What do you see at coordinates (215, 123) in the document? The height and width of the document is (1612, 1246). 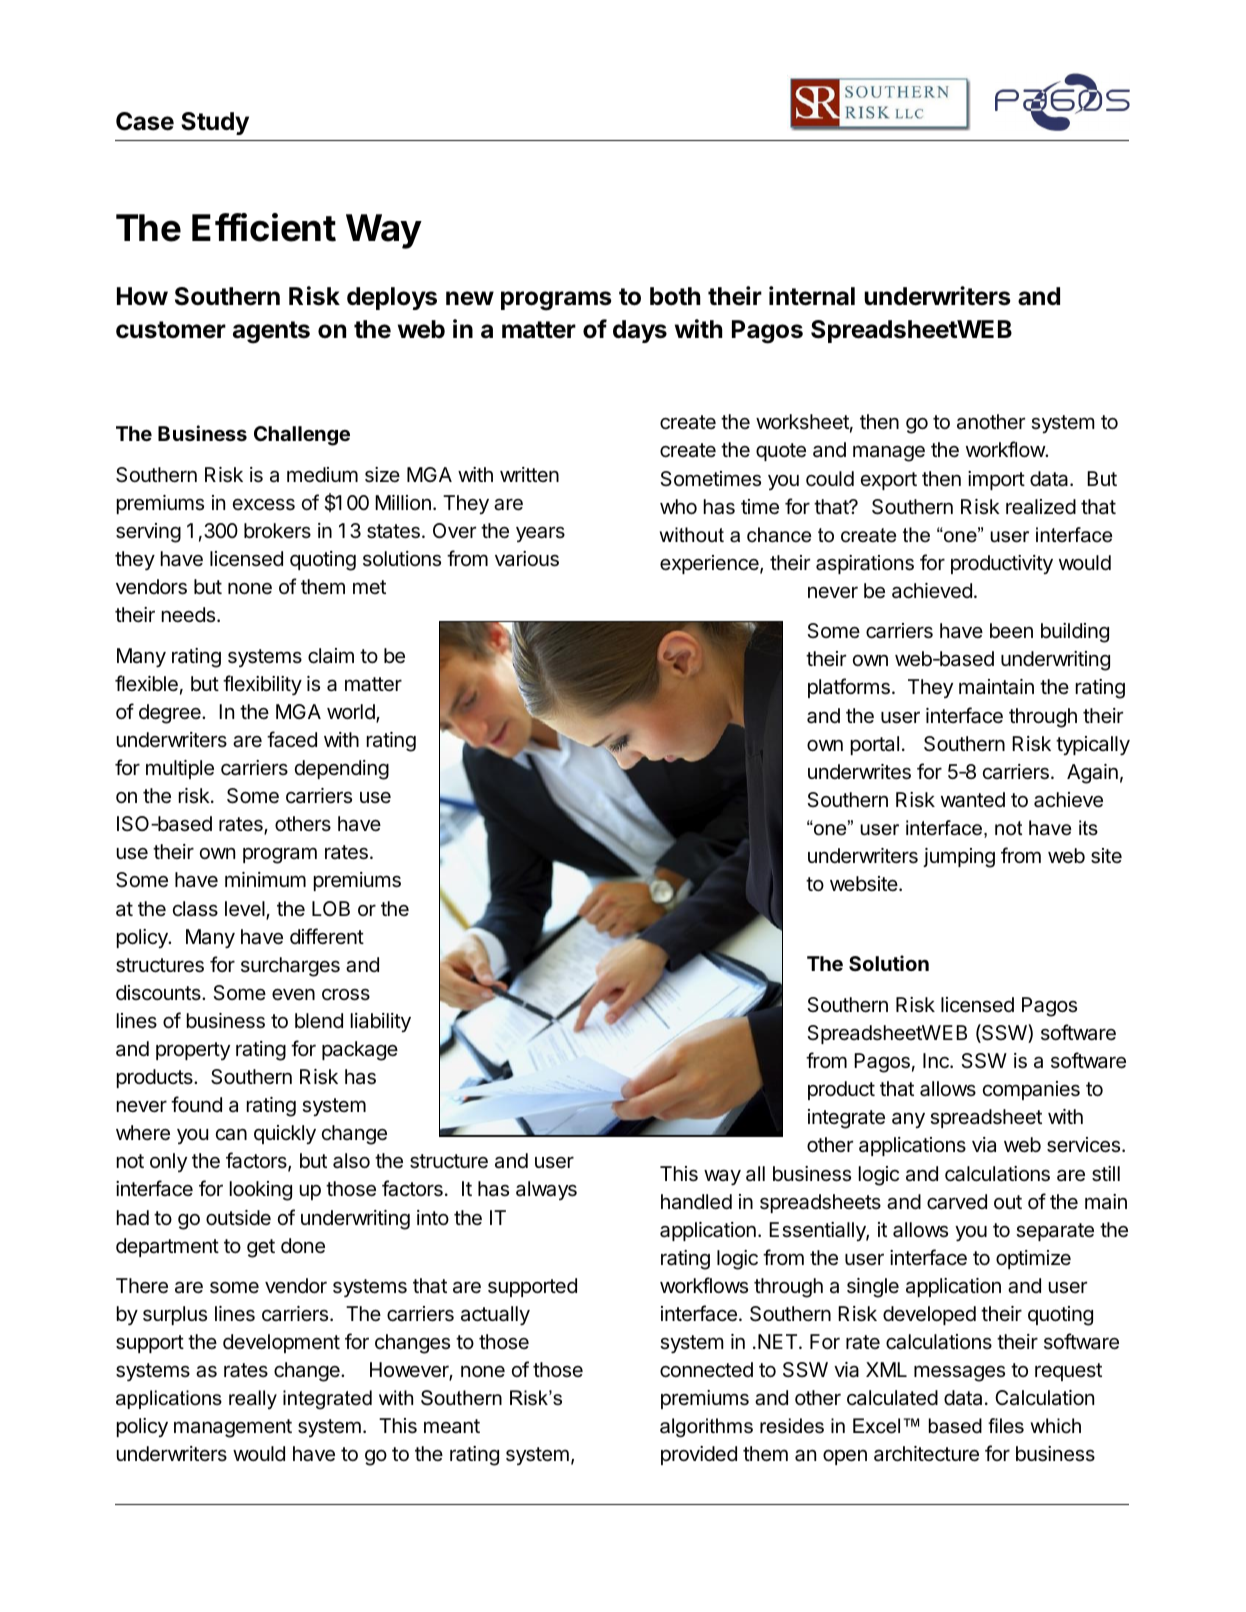 I see `Study` at bounding box center [215, 123].
